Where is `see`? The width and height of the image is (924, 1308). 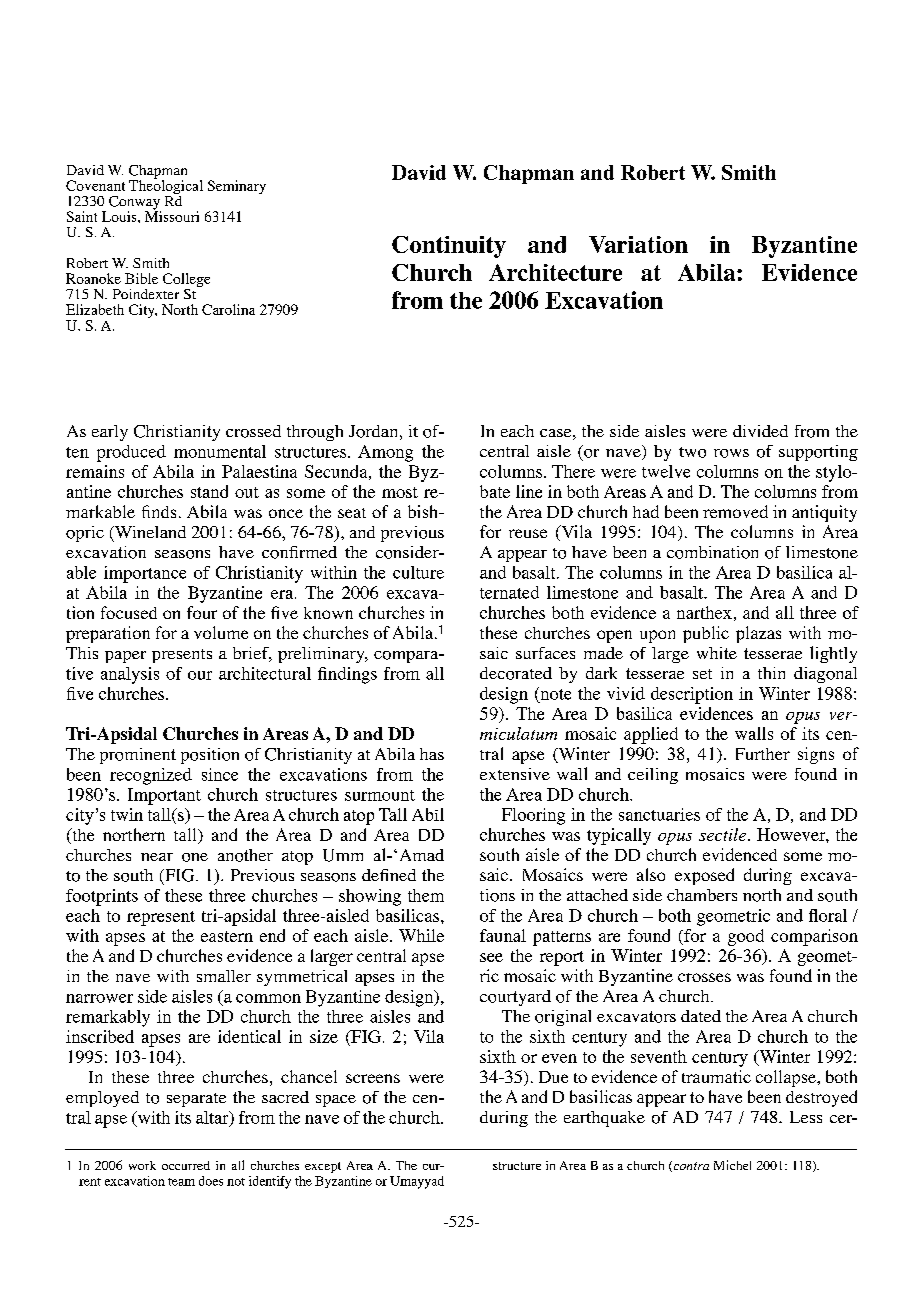
see is located at coordinates (491, 957).
